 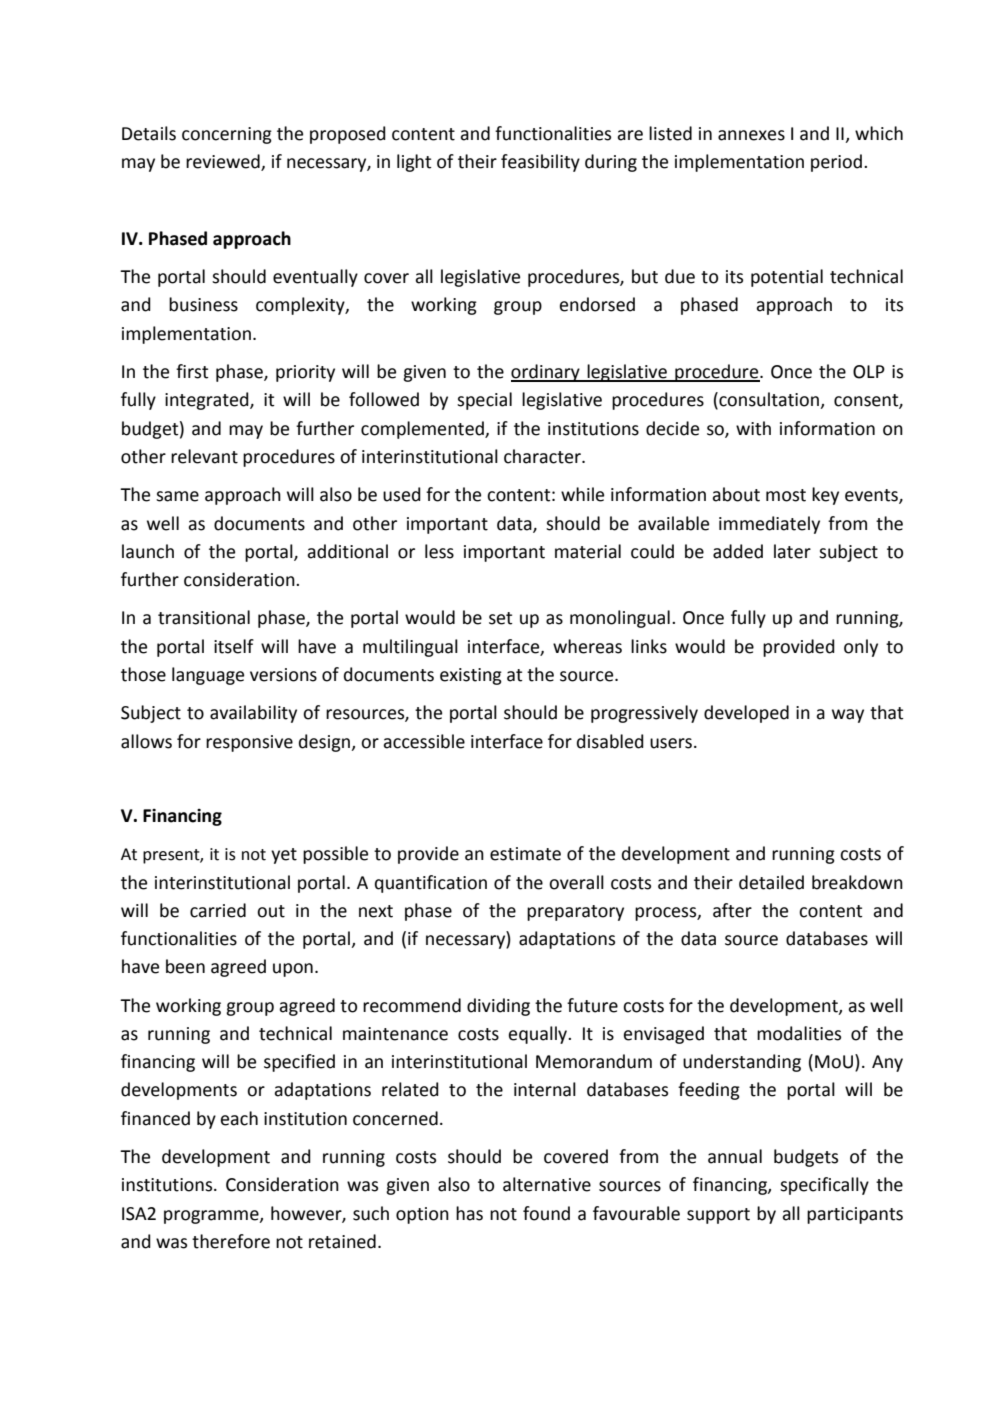 I want to click on existing, so click(x=471, y=676).
